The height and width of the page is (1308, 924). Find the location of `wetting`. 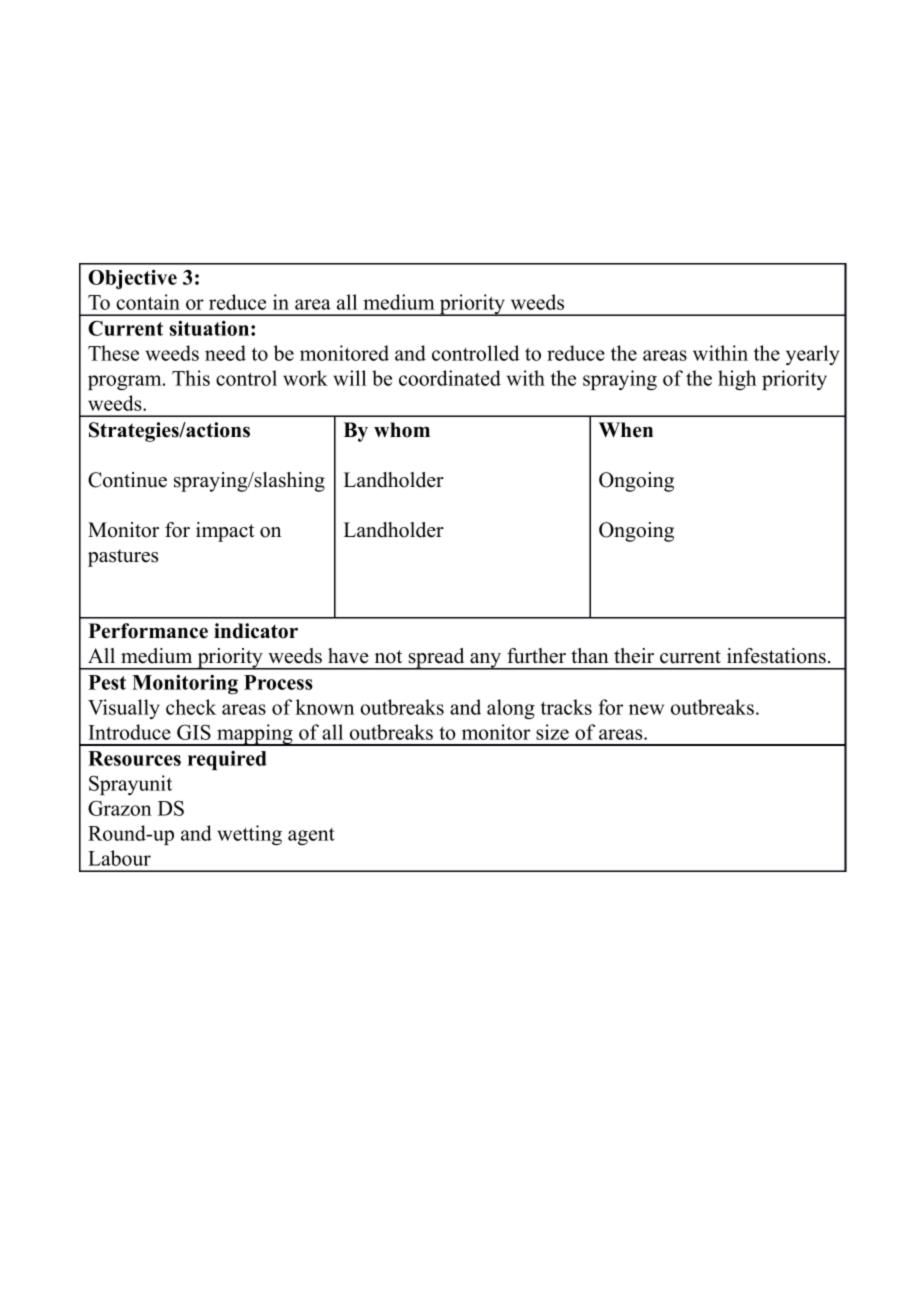

wetting is located at coordinates (249, 835).
